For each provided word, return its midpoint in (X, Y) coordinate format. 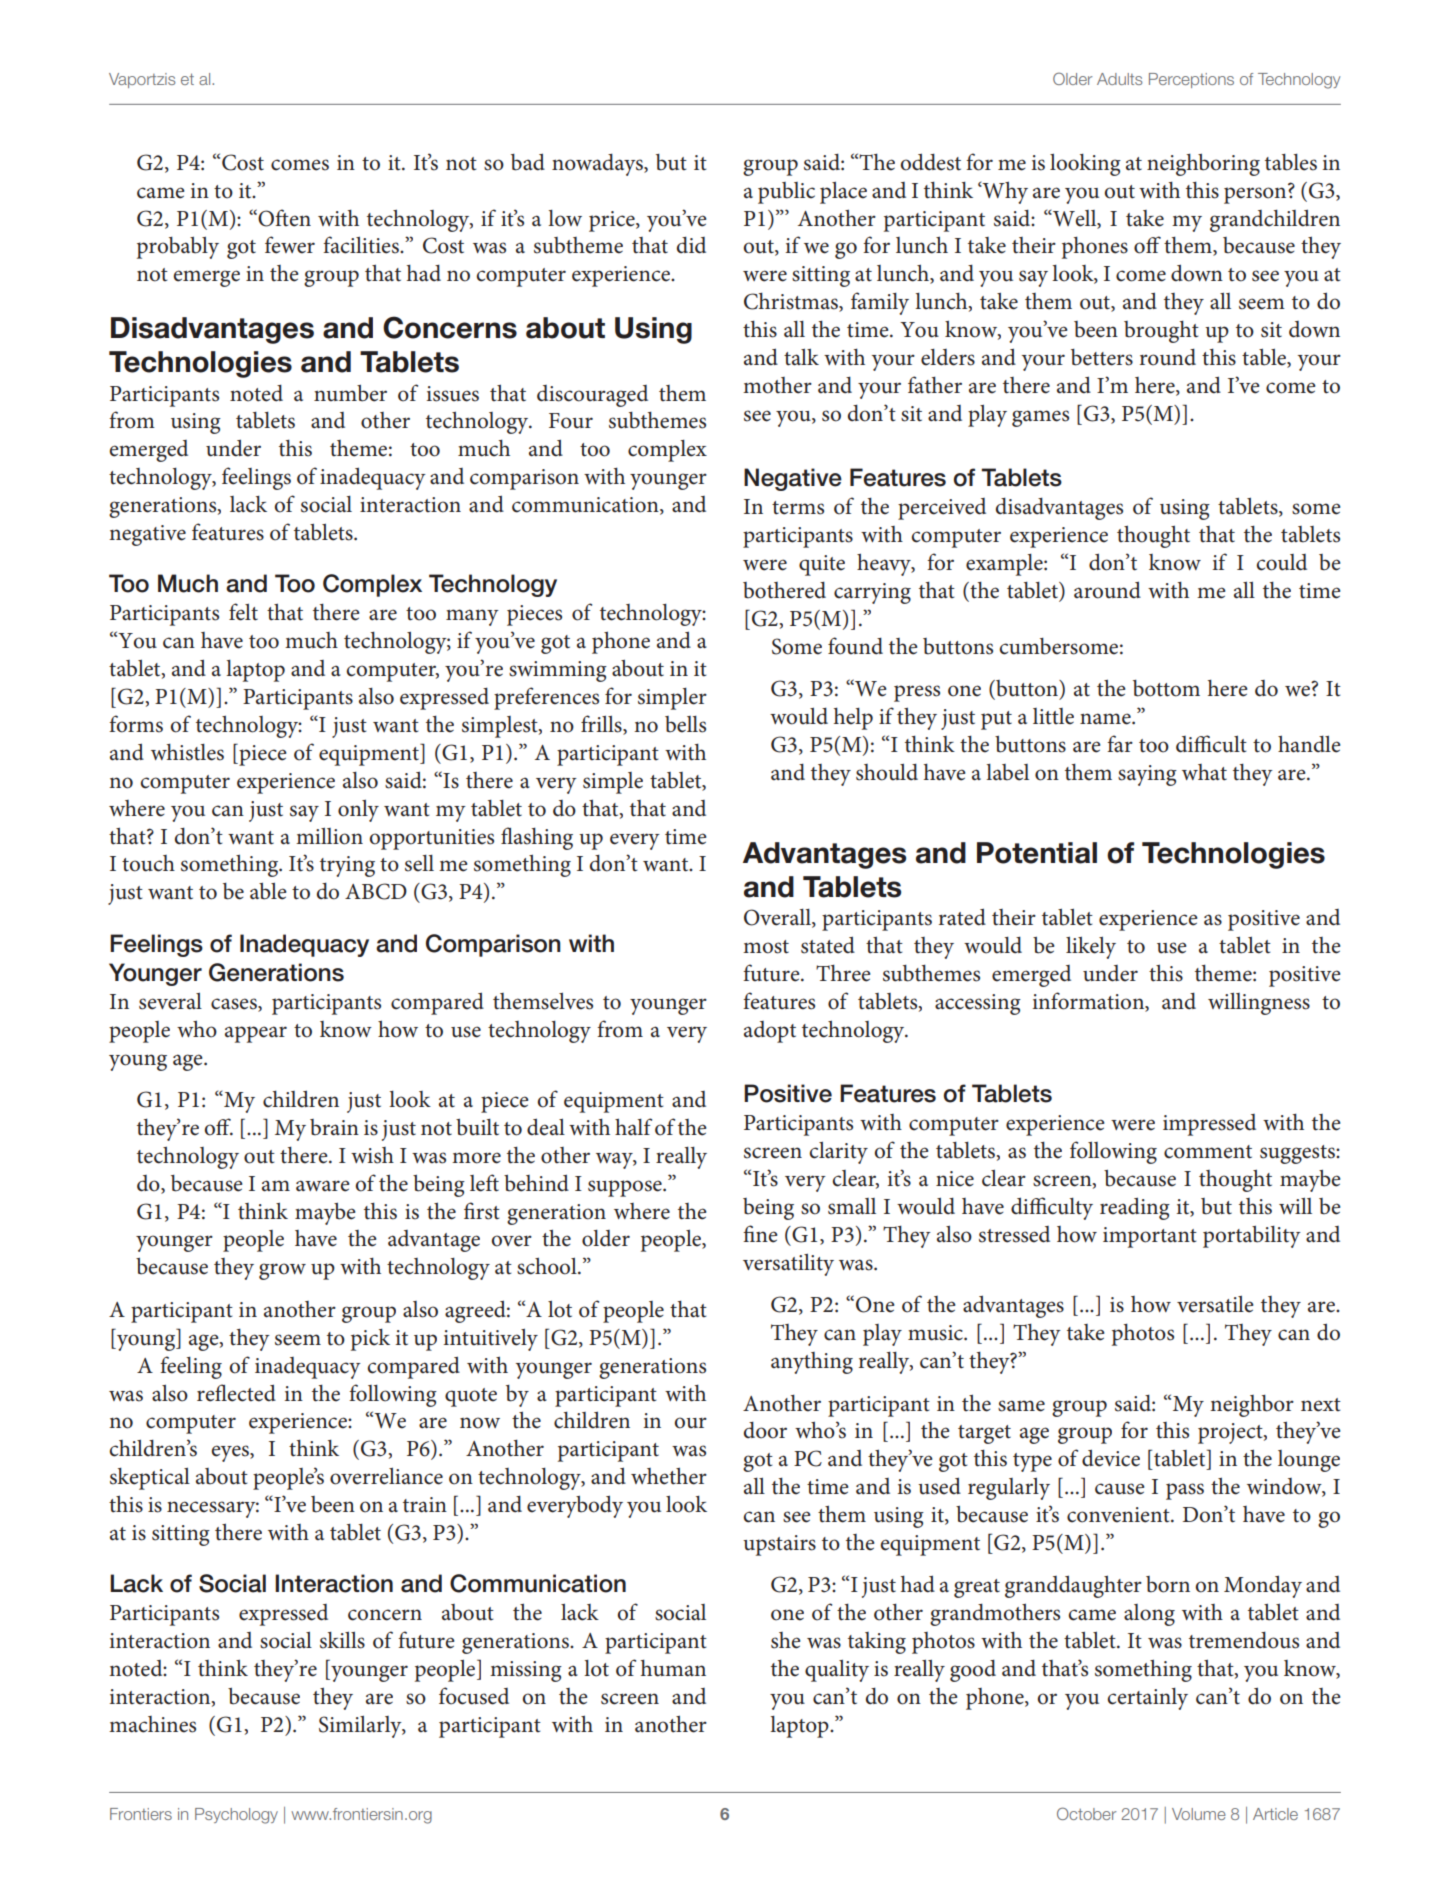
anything (812, 1363)
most (766, 947)
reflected (236, 1393)
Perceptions (1191, 80)
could (1281, 562)
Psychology (236, 1816)
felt (243, 612)
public (786, 193)
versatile (1215, 1304)
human (673, 1668)
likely (1091, 948)
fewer (290, 245)
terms (798, 508)
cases (235, 1004)
